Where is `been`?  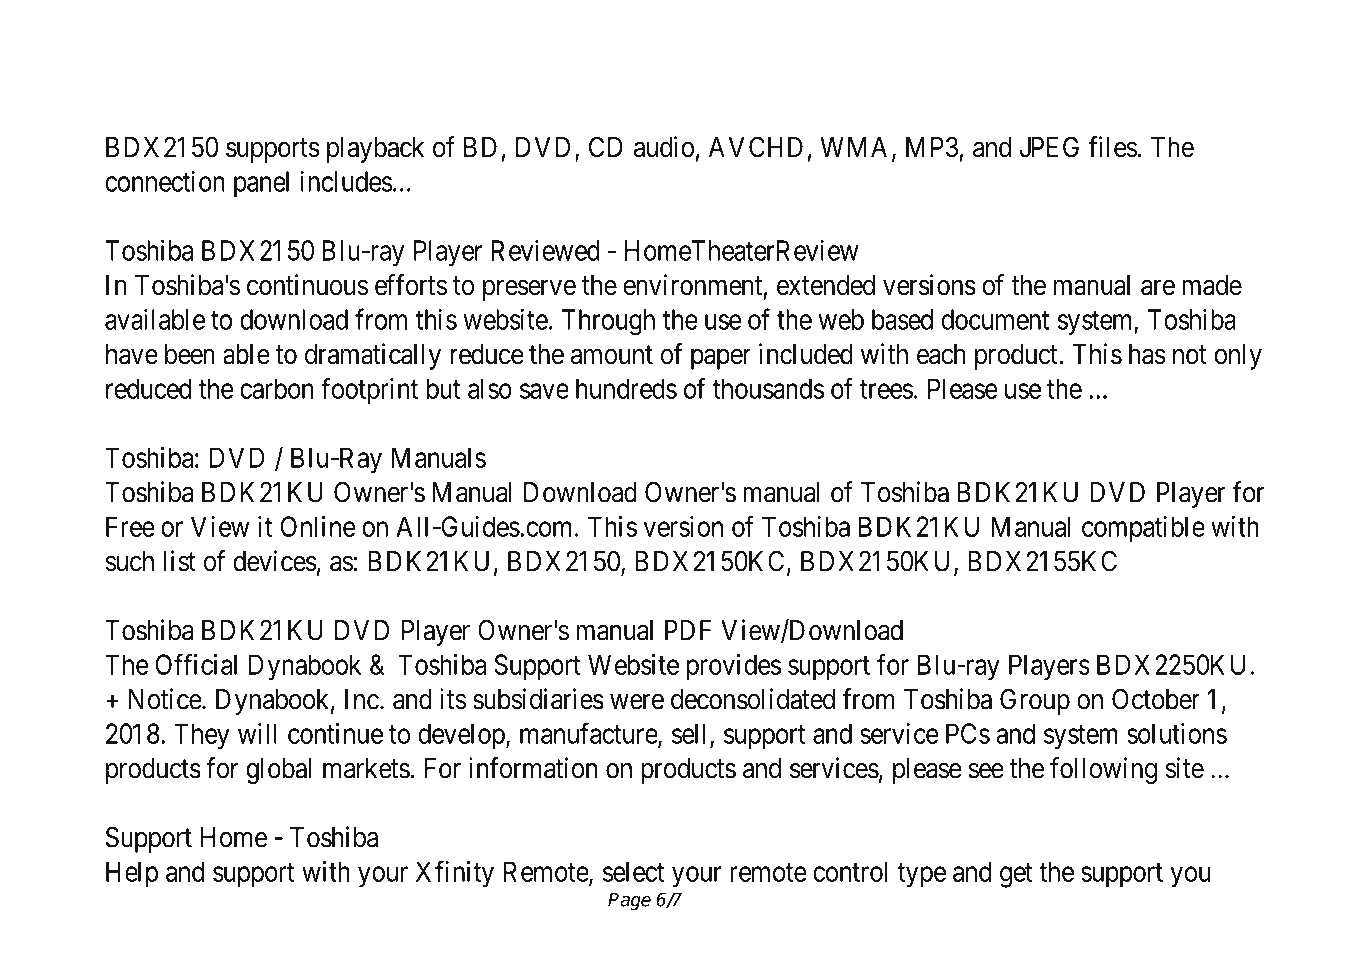 been is located at coordinates (190, 354).
